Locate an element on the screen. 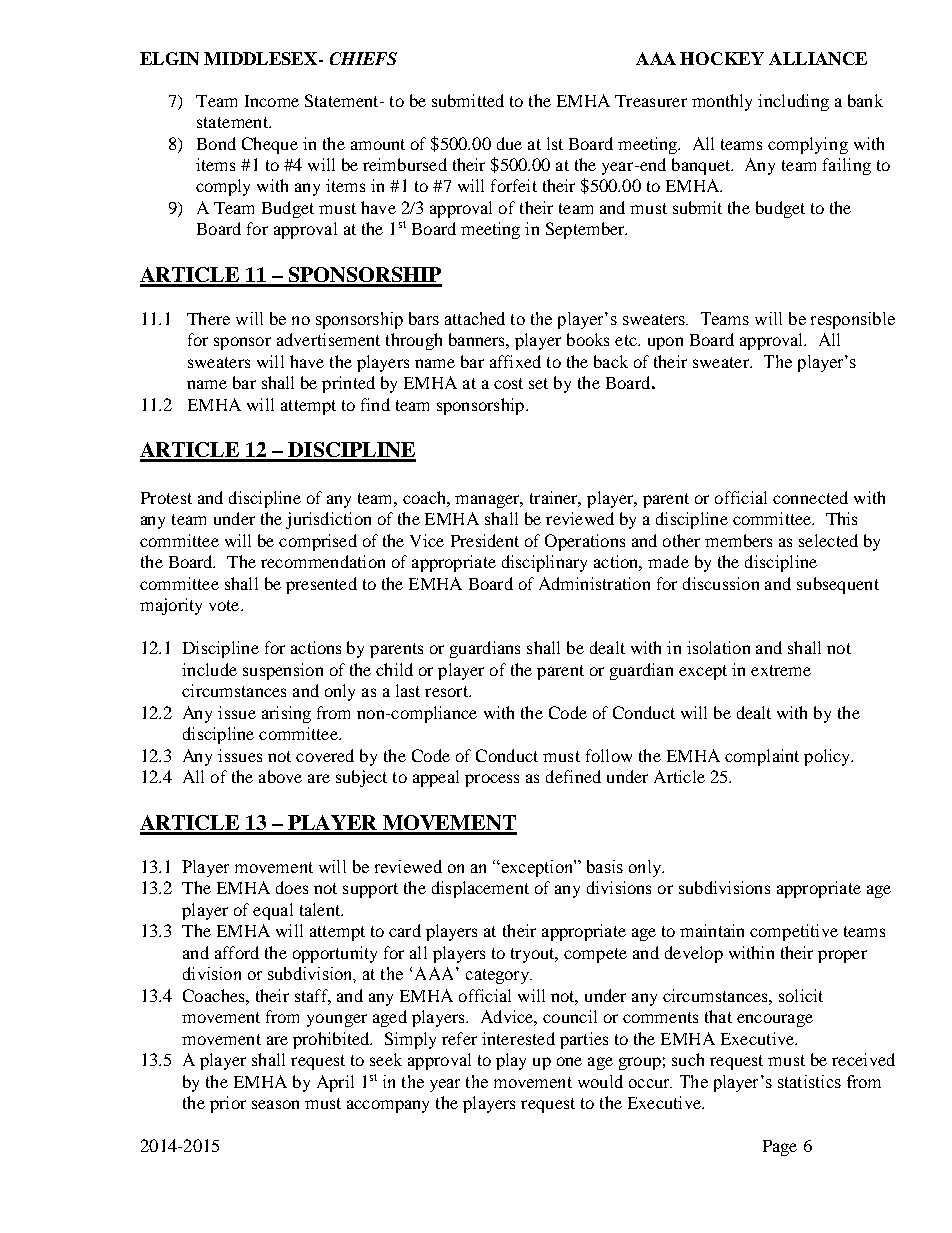  vote is located at coordinates (225, 605).
